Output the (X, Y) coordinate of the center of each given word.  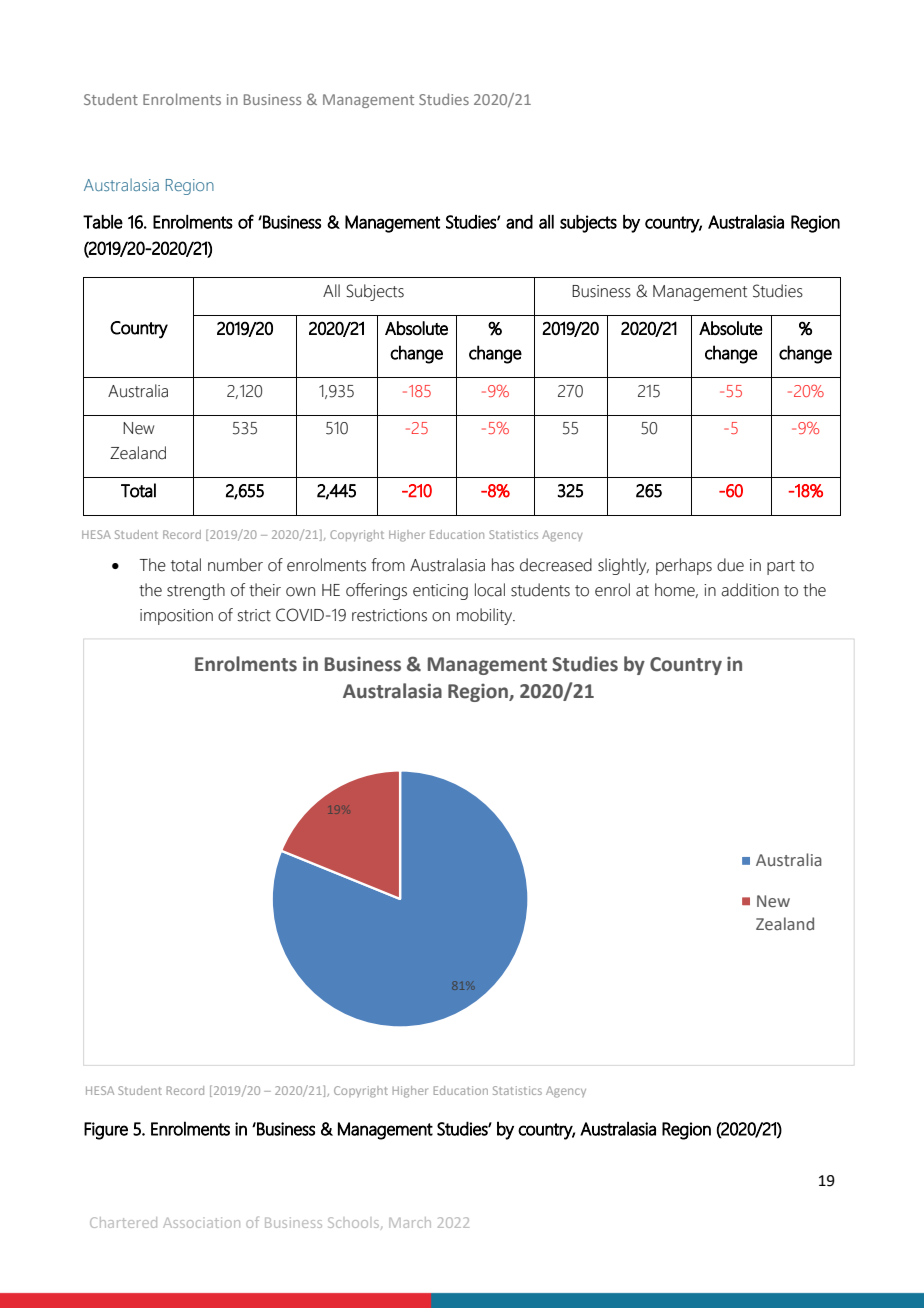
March (410, 1222)
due (730, 565)
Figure (106, 1131)
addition (750, 590)
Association (201, 1222)
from (388, 565)
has (503, 565)
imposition (176, 617)
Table (103, 222)
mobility (486, 616)
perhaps (684, 566)
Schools (355, 1223)
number (235, 565)
